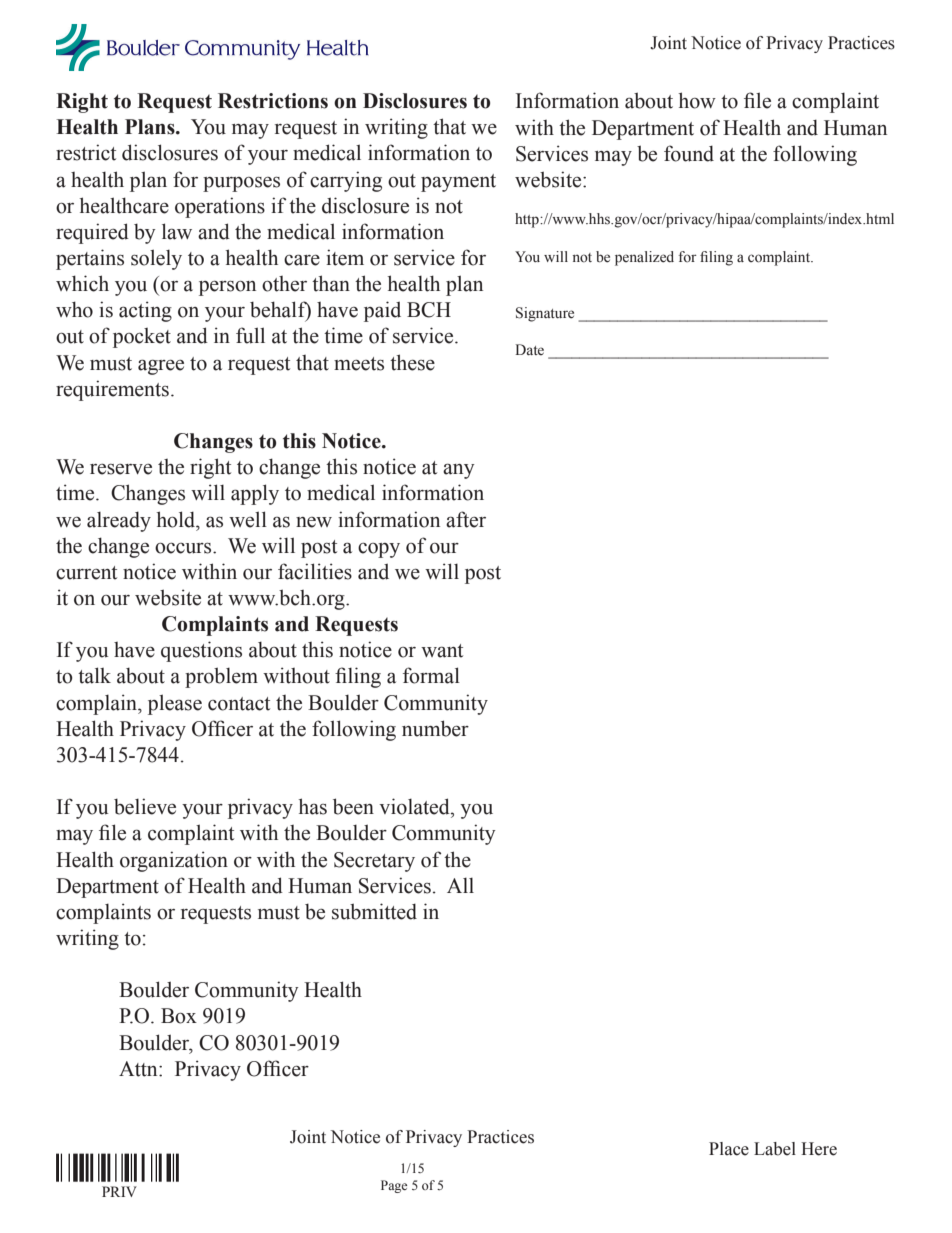 This screenshot has height=1233, width=952. What do you see at coordinates (241, 184) in the screenshot?
I see `purposes` at bounding box center [241, 184].
